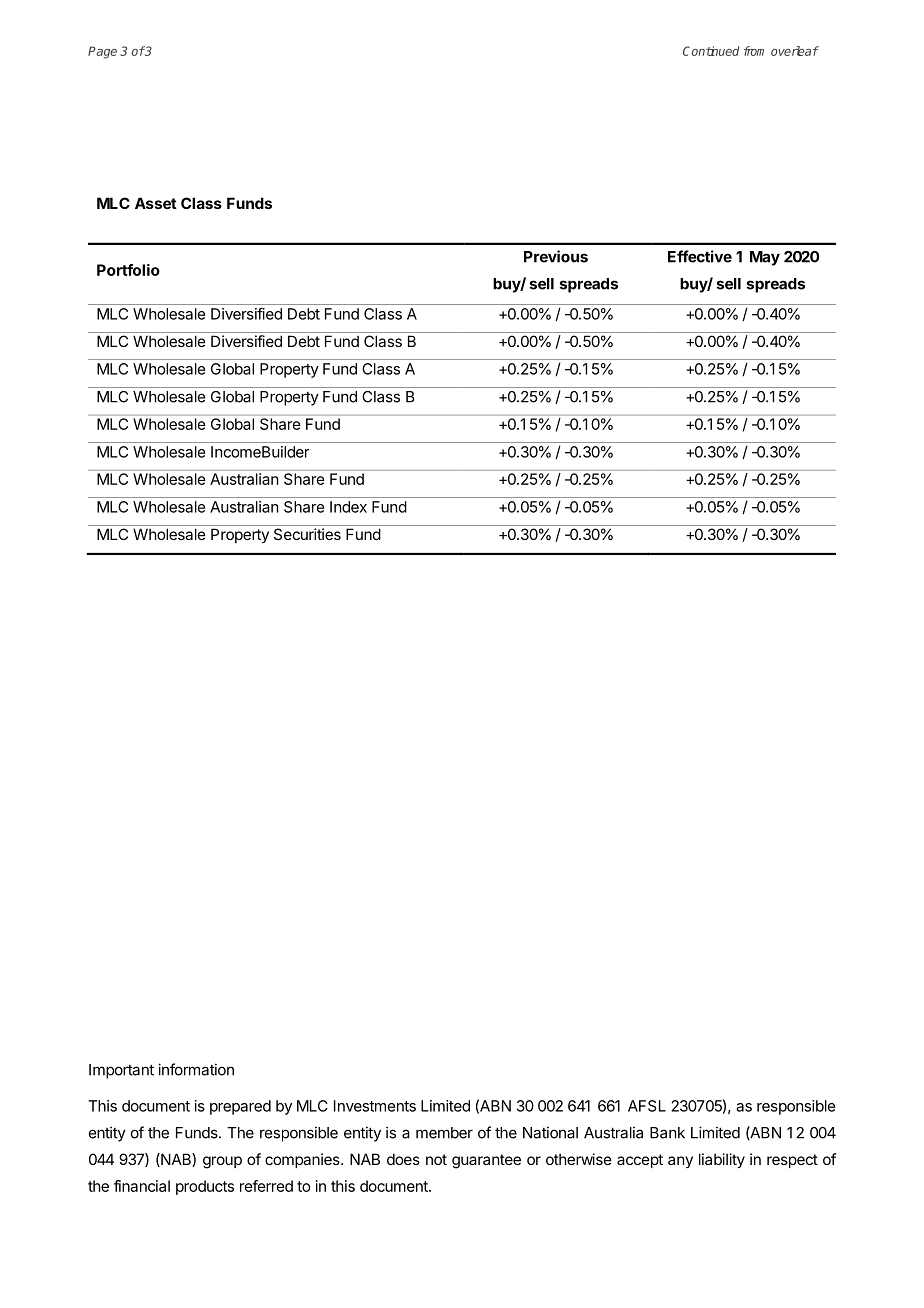 The width and height of the screenshot is (924, 1308). What do you see at coordinates (667, 1133) in the screenshot?
I see `Bank` at bounding box center [667, 1133].
